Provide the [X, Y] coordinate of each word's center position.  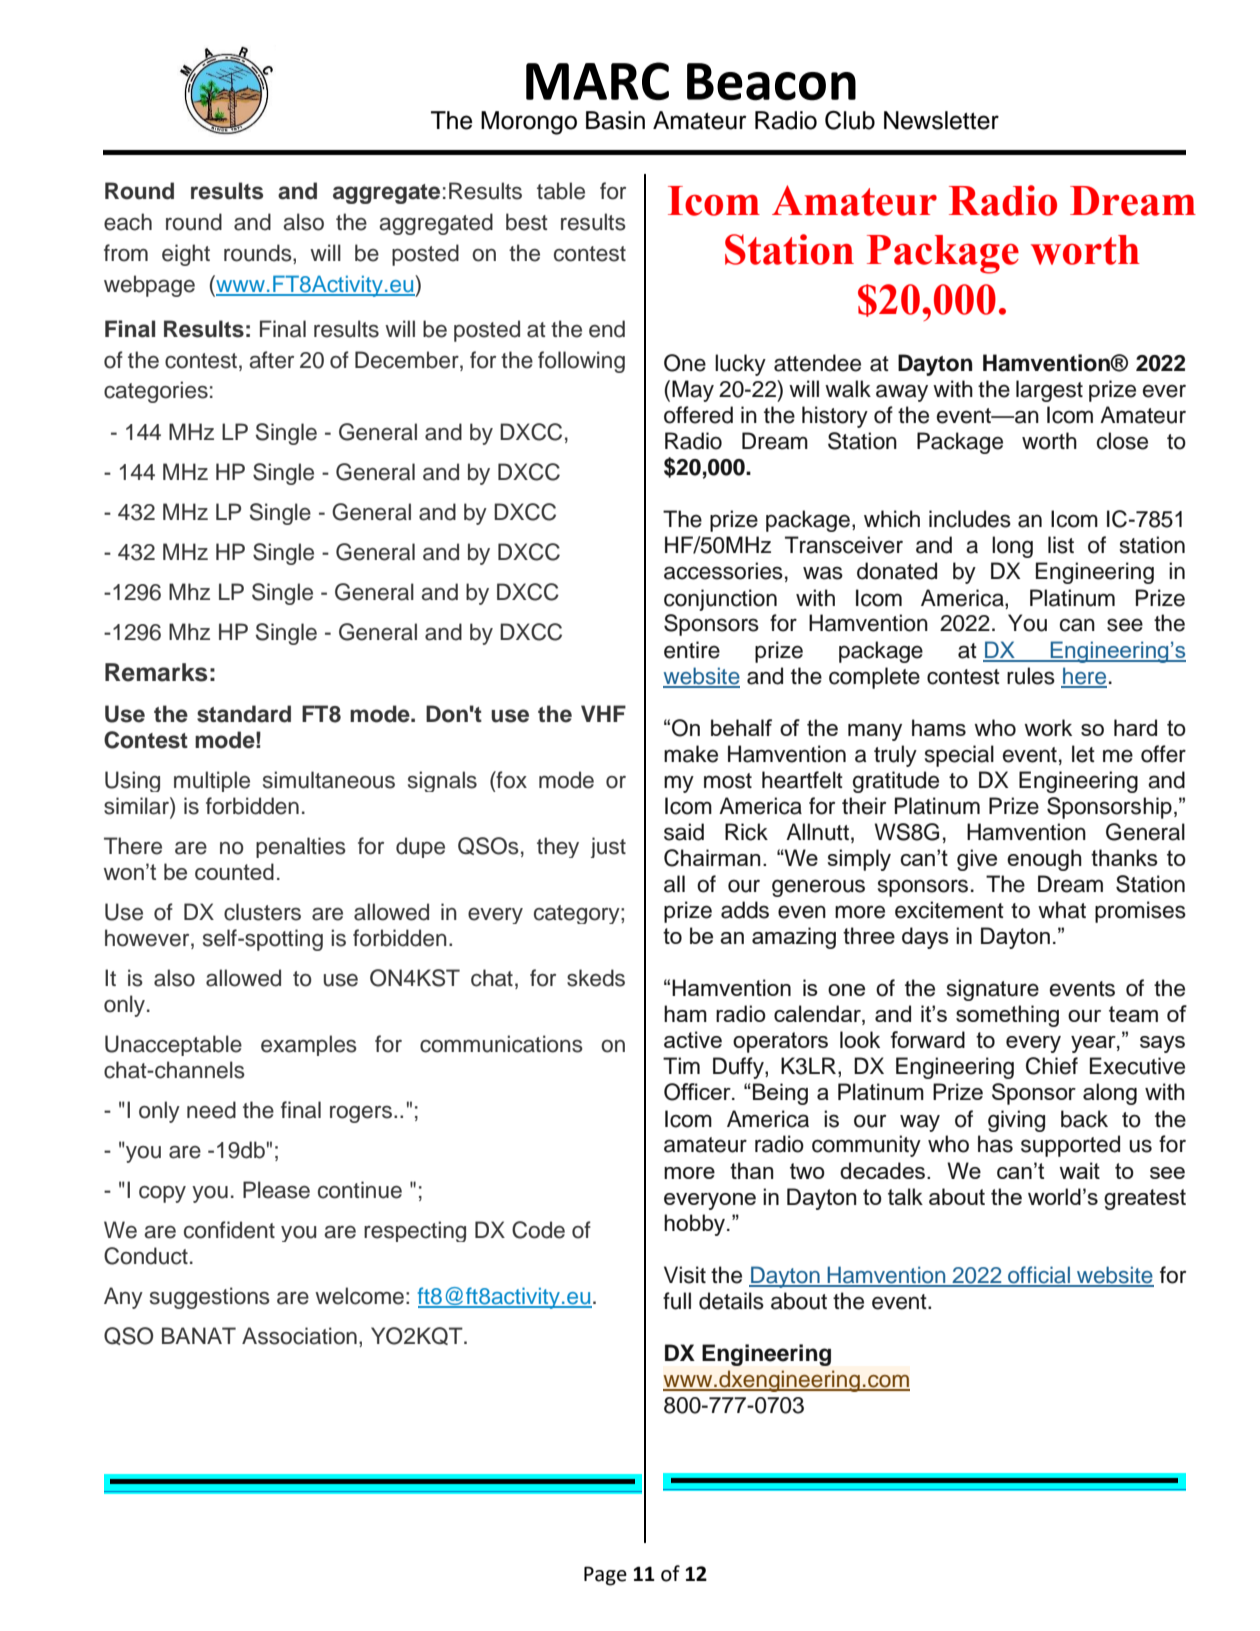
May [693, 391]
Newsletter [941, 120]
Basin [615, 120]
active [693, 1039]
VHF [603, 713]
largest [1049, 391]
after [271, 360]
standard [244, 714]
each [128, 222]
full [677, 1301]
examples [309, 1045]
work [1048, 727]
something [1007, 1016]
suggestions [210, 1298]
